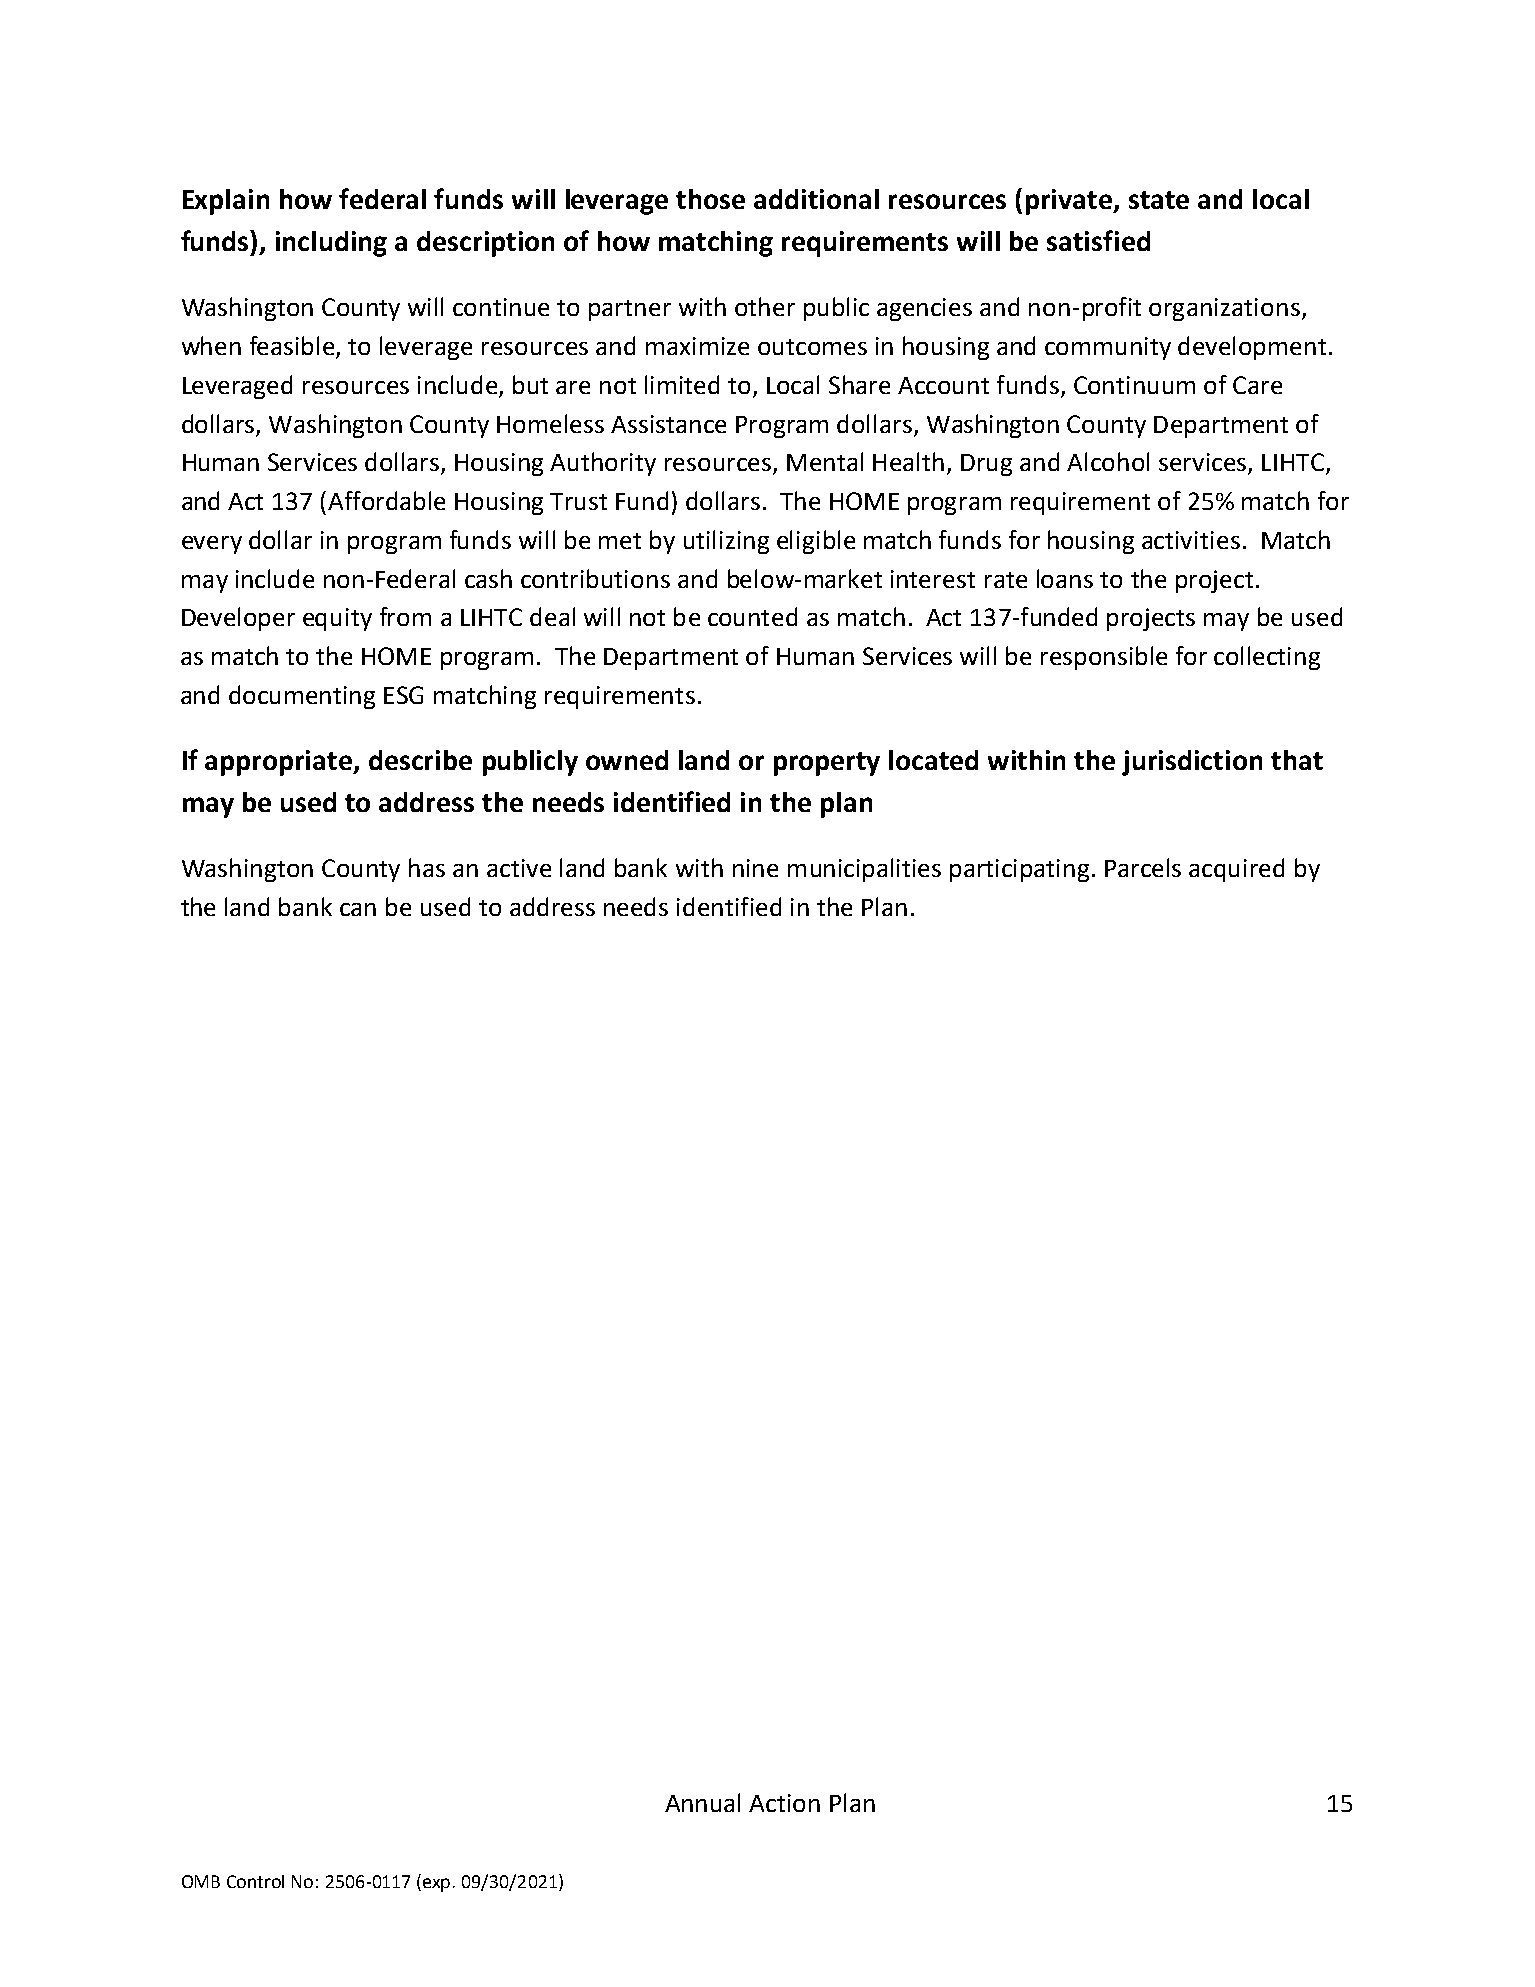  What do you see at coordinates (784, 1803) in the image?
I see `Action` at bounding box center [784, 1803].
